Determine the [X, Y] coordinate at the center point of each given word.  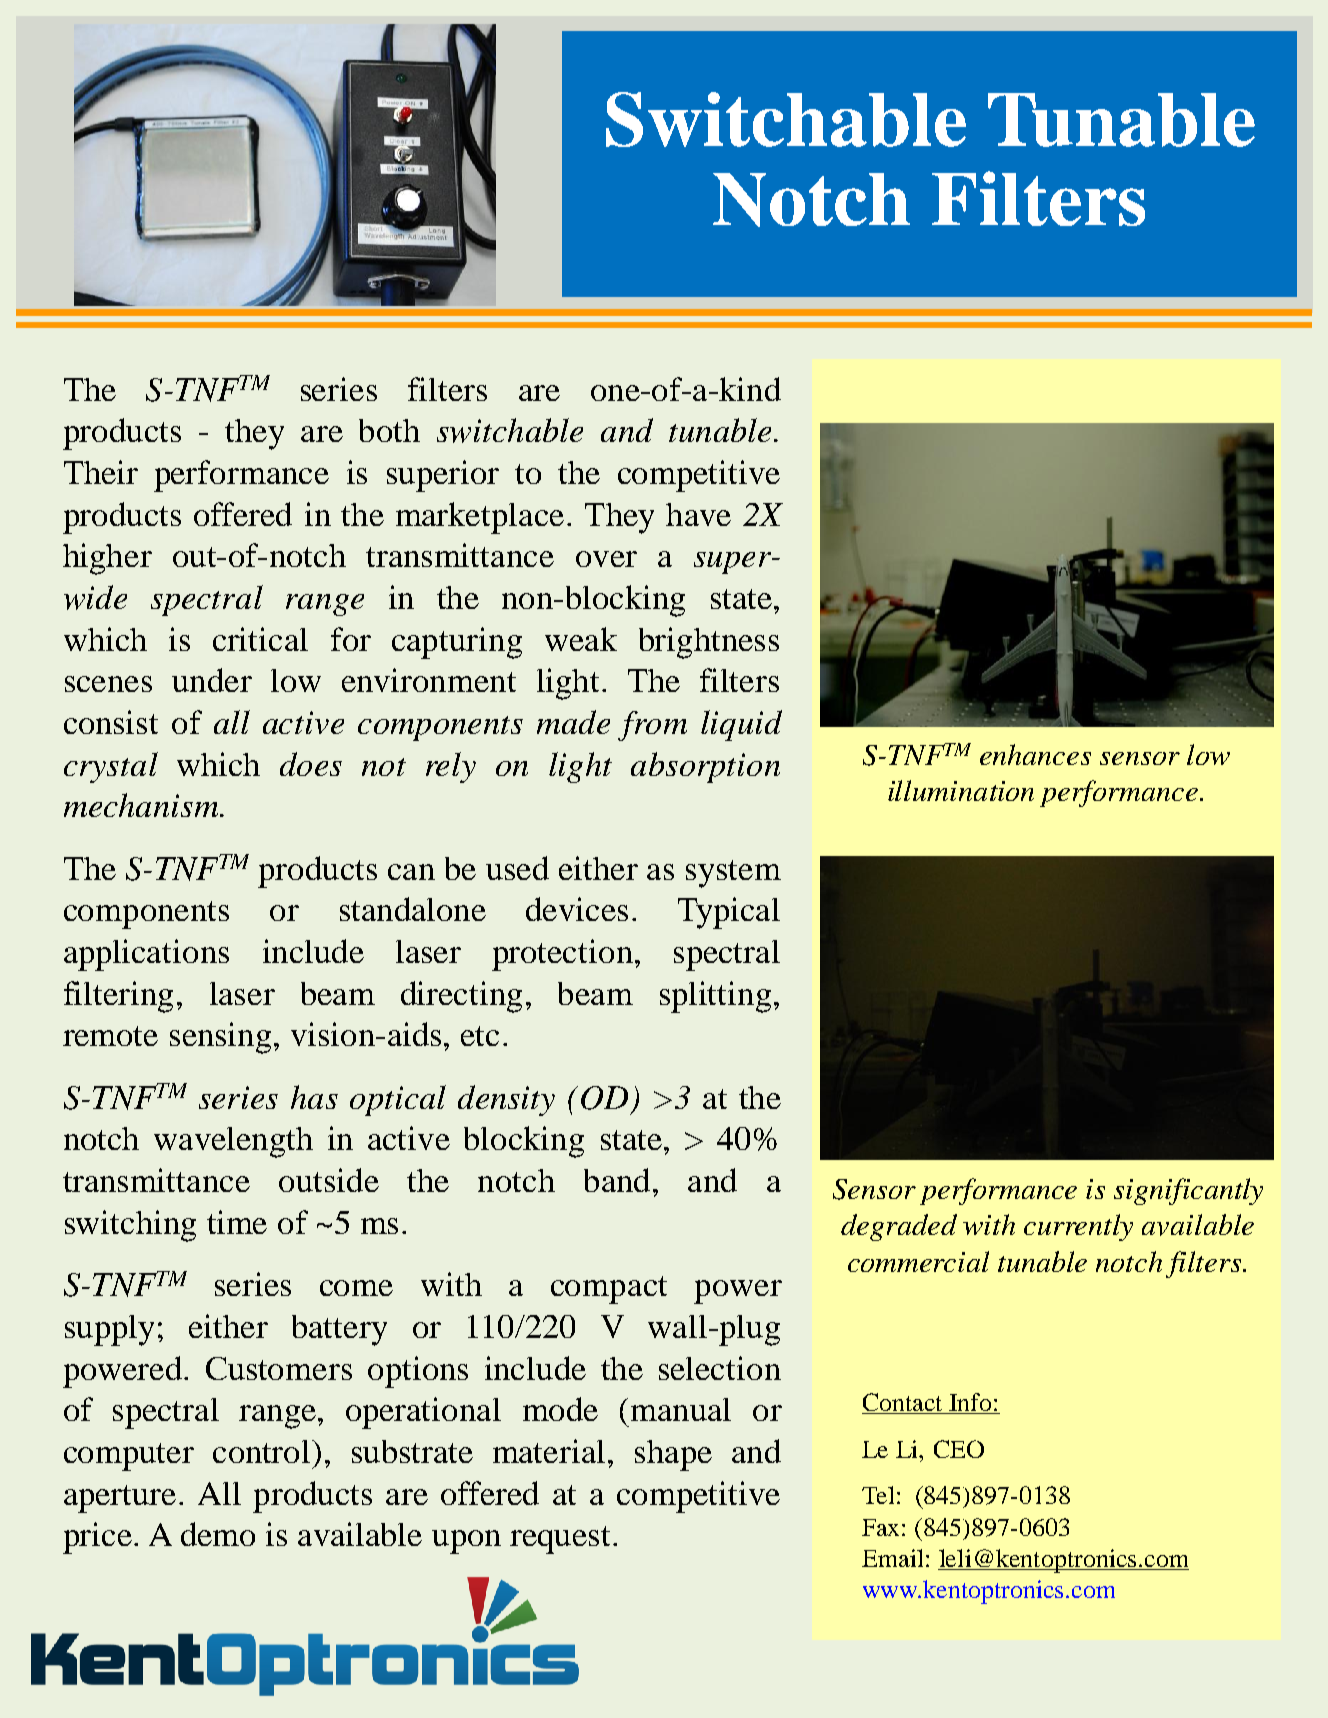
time [237, 1222]
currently [1078, 1227]
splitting [715, 997]
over [606, 559]
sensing [220, 1038]
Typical [729, 913]
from [652, 726]
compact [609, 1290]
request [560, 1540]
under [212, 680]
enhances [1035, 754]
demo [218, 1534]
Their [101, 472]
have [698, 514]
